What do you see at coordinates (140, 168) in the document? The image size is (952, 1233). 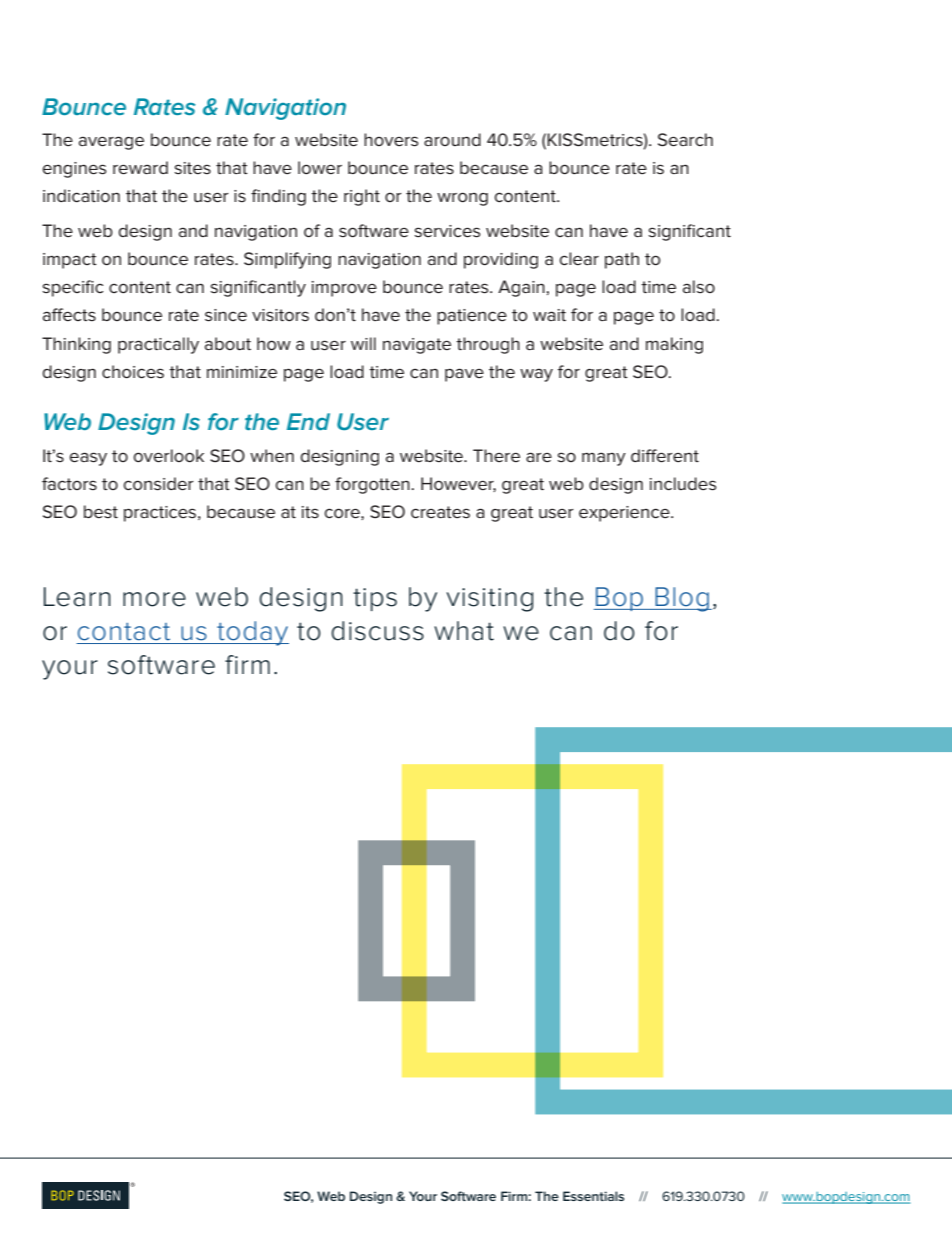 I see `reward` at bounding box center [140, 168].
